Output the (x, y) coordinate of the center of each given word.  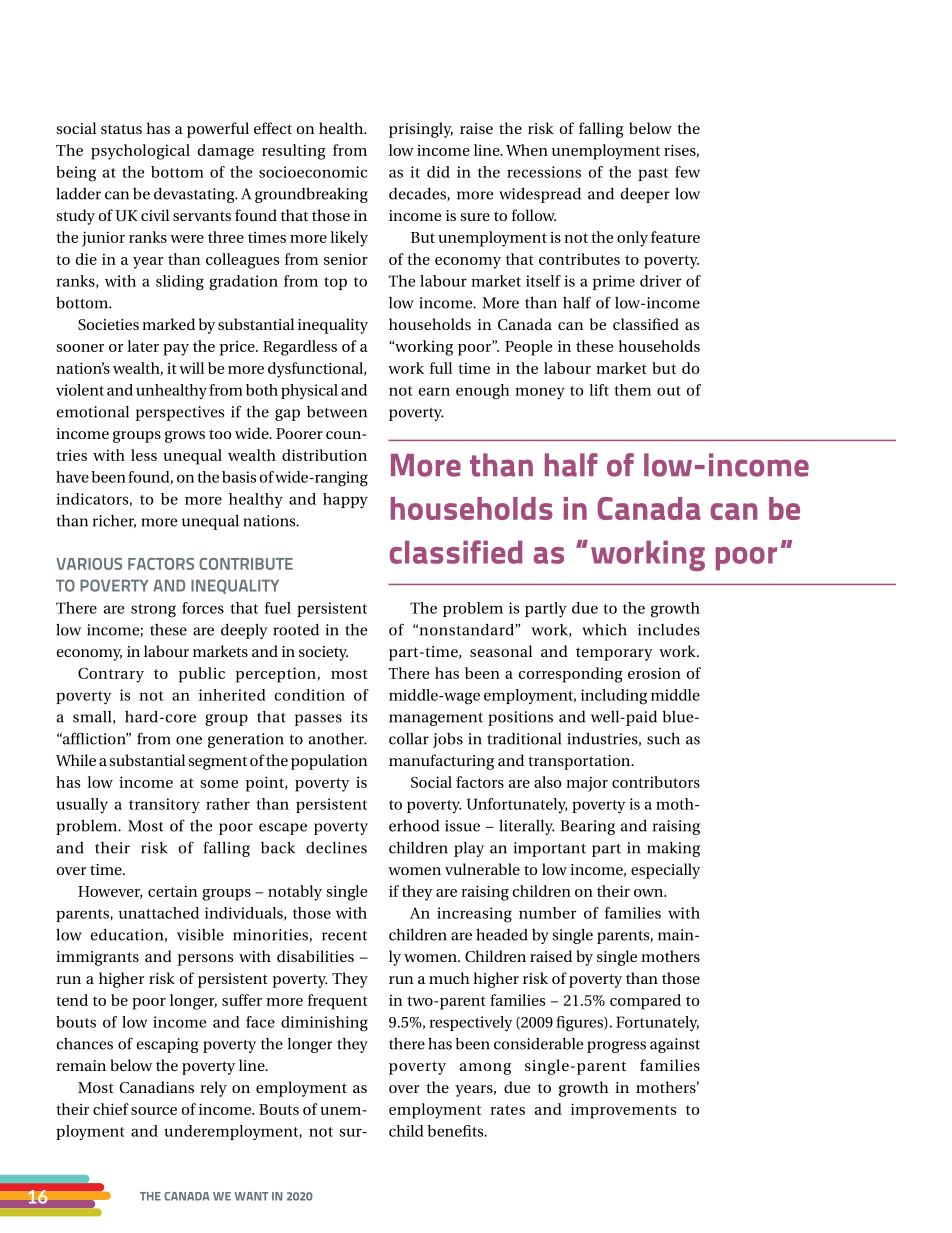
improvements (623, 1111)
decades (418, 194)
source (154, 1111)
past (653, 174)
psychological (140, 152)
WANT (251, 1196)
